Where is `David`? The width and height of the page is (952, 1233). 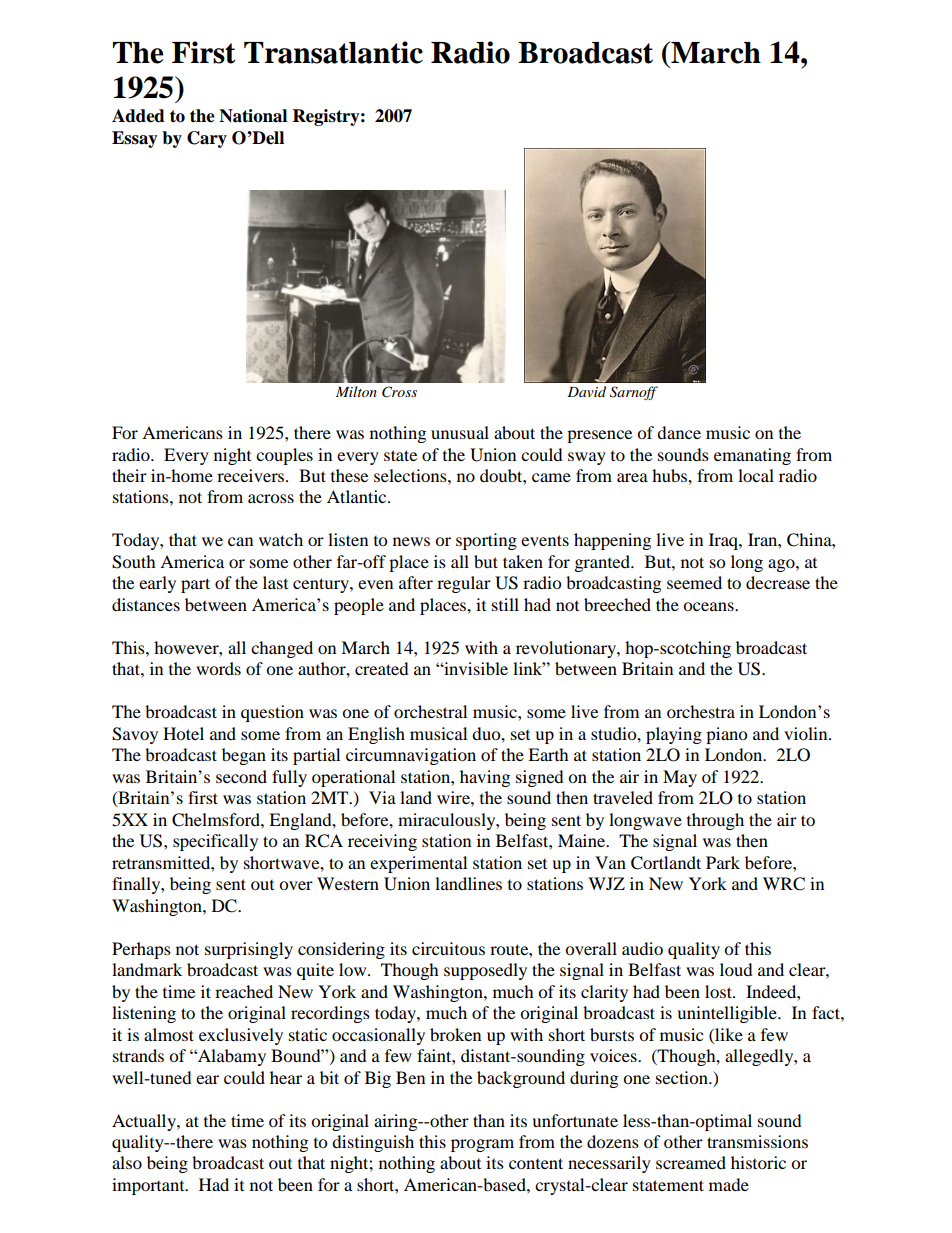
David is located at coordinates (586, 391).
